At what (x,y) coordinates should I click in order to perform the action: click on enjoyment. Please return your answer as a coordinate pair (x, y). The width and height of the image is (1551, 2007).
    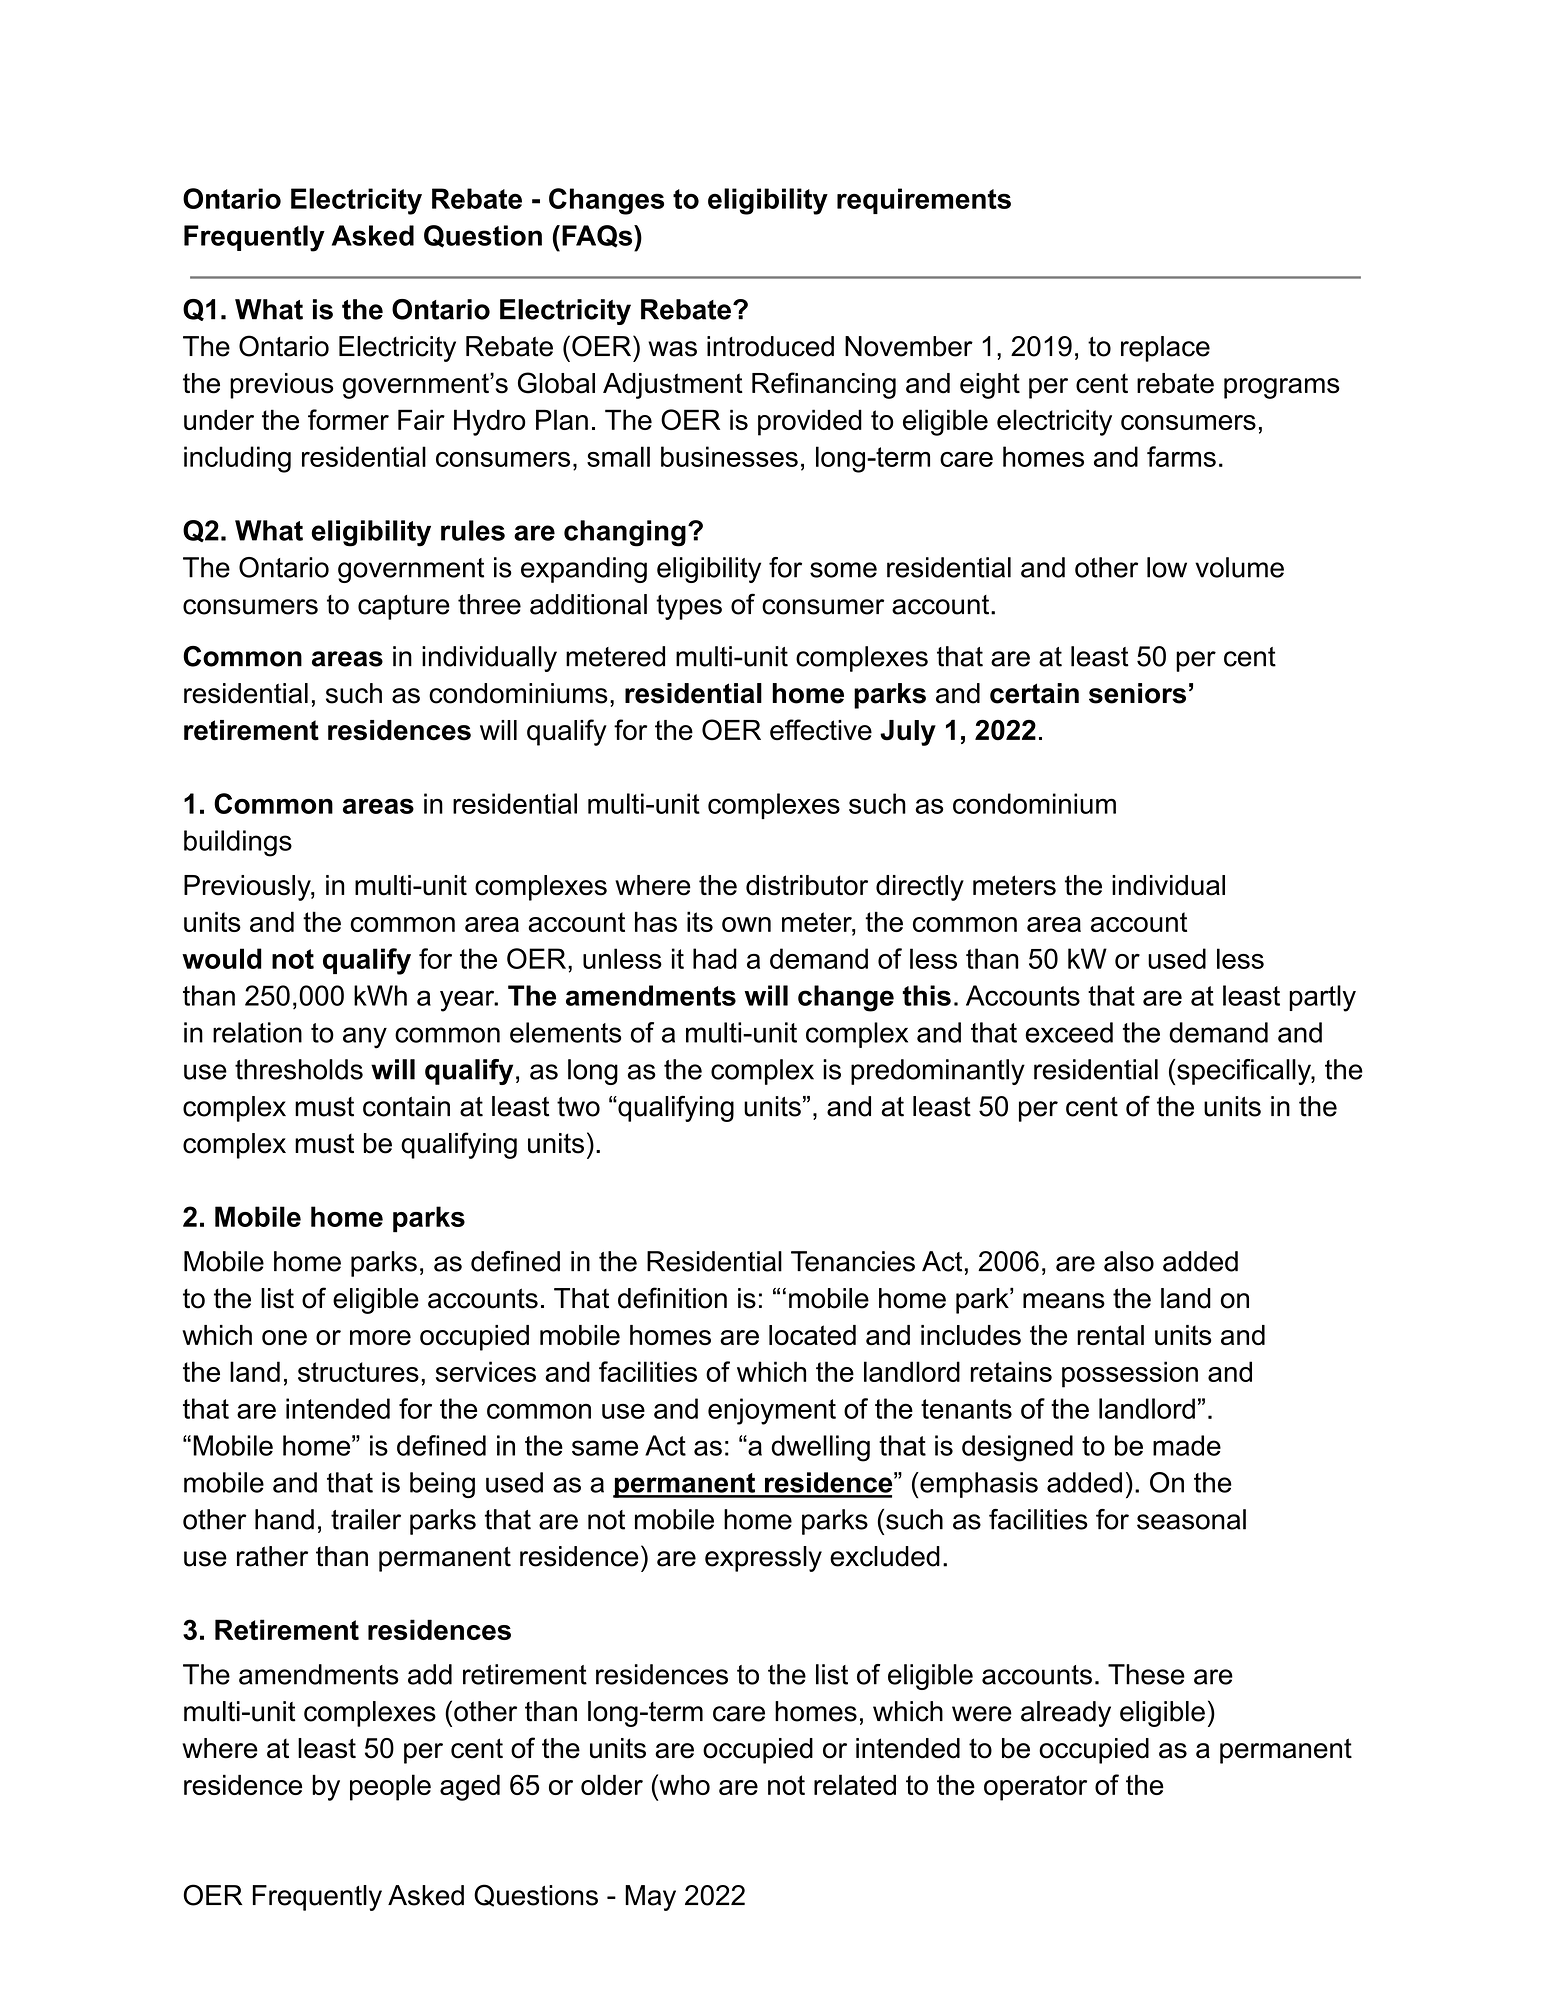
    Looking at the image, I should click on (772, 1411).
